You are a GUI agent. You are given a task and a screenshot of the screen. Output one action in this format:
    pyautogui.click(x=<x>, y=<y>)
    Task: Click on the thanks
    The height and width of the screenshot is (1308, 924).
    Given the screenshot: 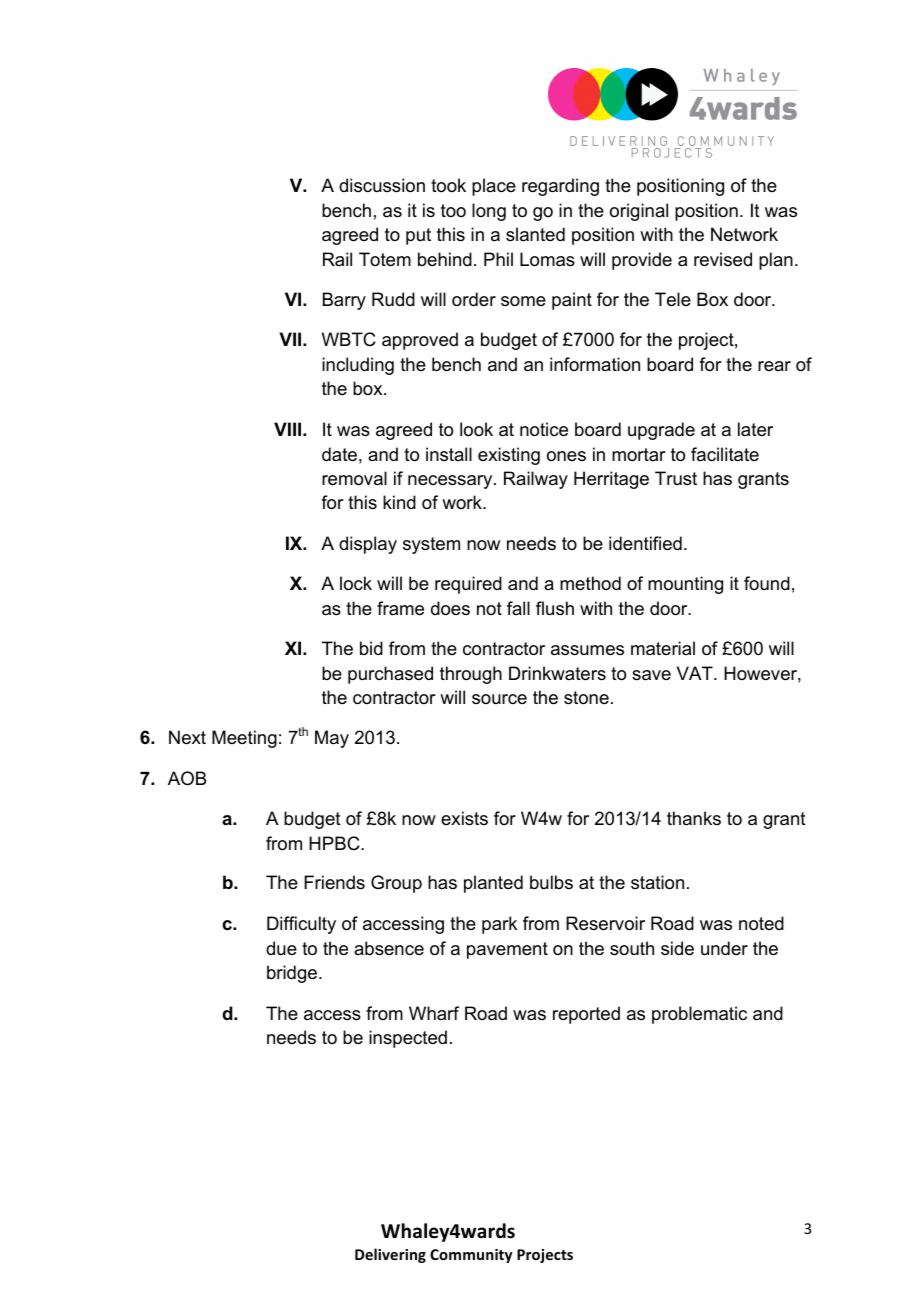 What is the action you would take?
    pyautogui.click(x=694, y=818)
